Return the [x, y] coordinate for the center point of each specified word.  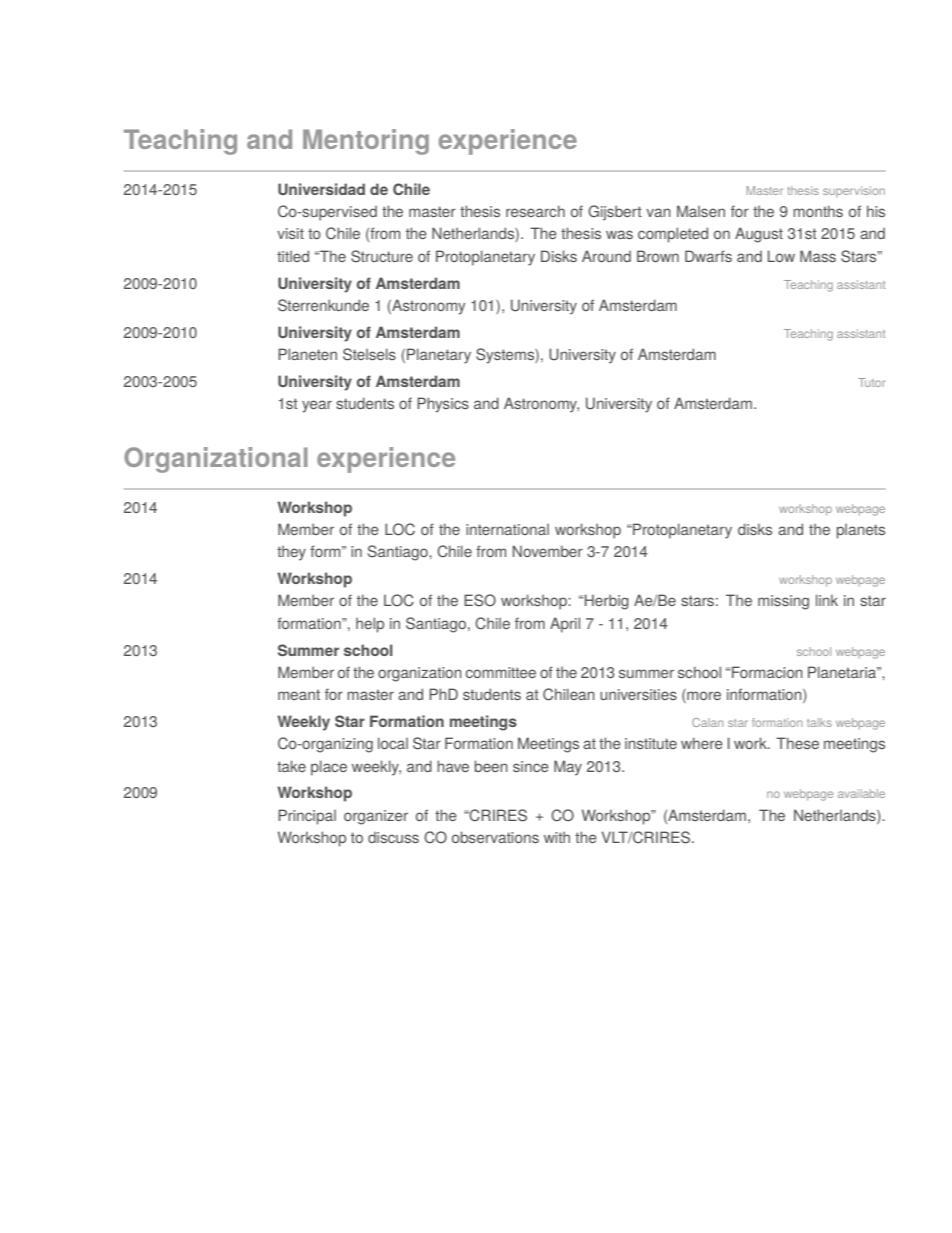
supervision [854, 192]
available [861, 793]
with [557, 837]
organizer [376, 817]
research [535, 211]
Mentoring [366, 142]
